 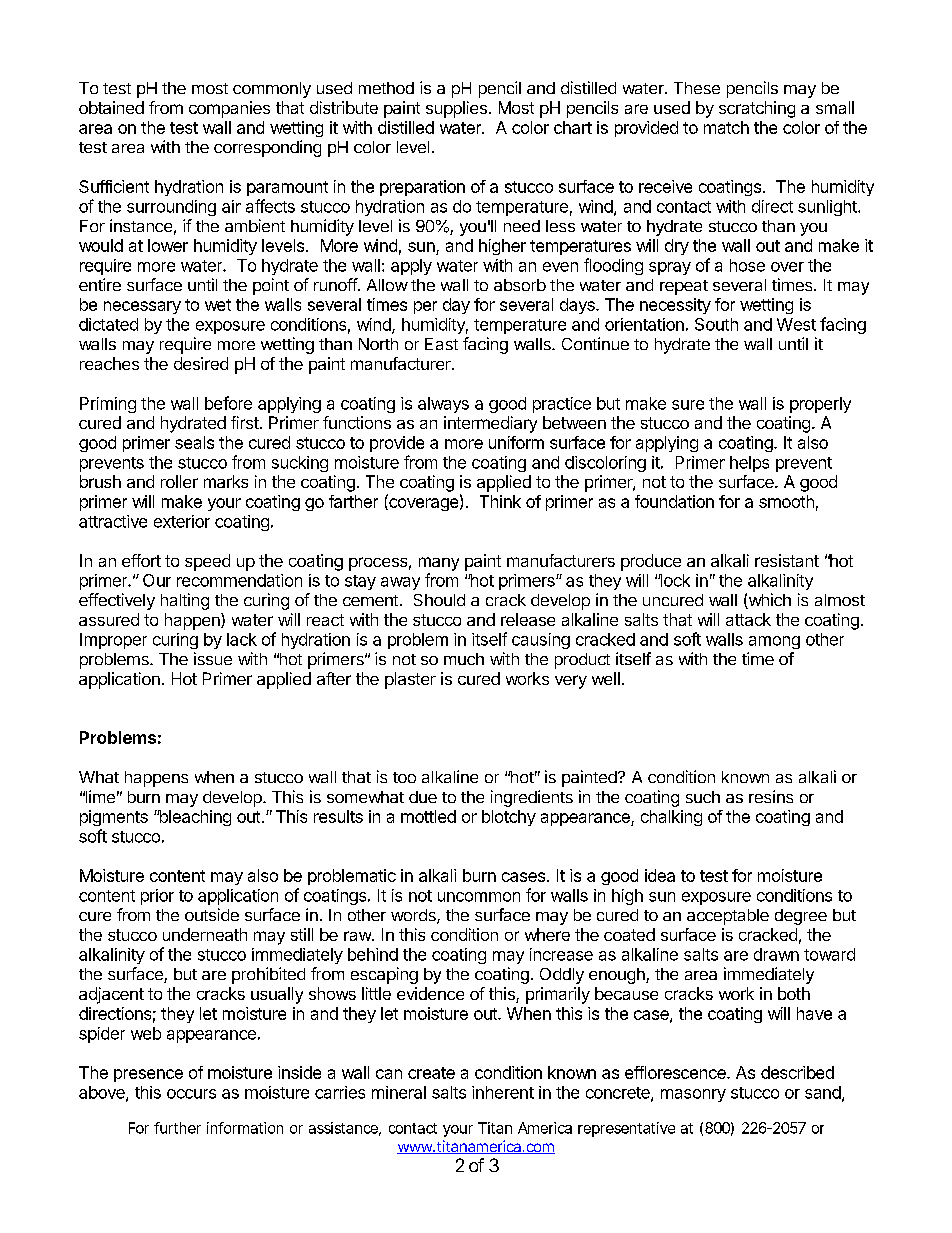 I want to click on helps, so click(x=749, y=464).
